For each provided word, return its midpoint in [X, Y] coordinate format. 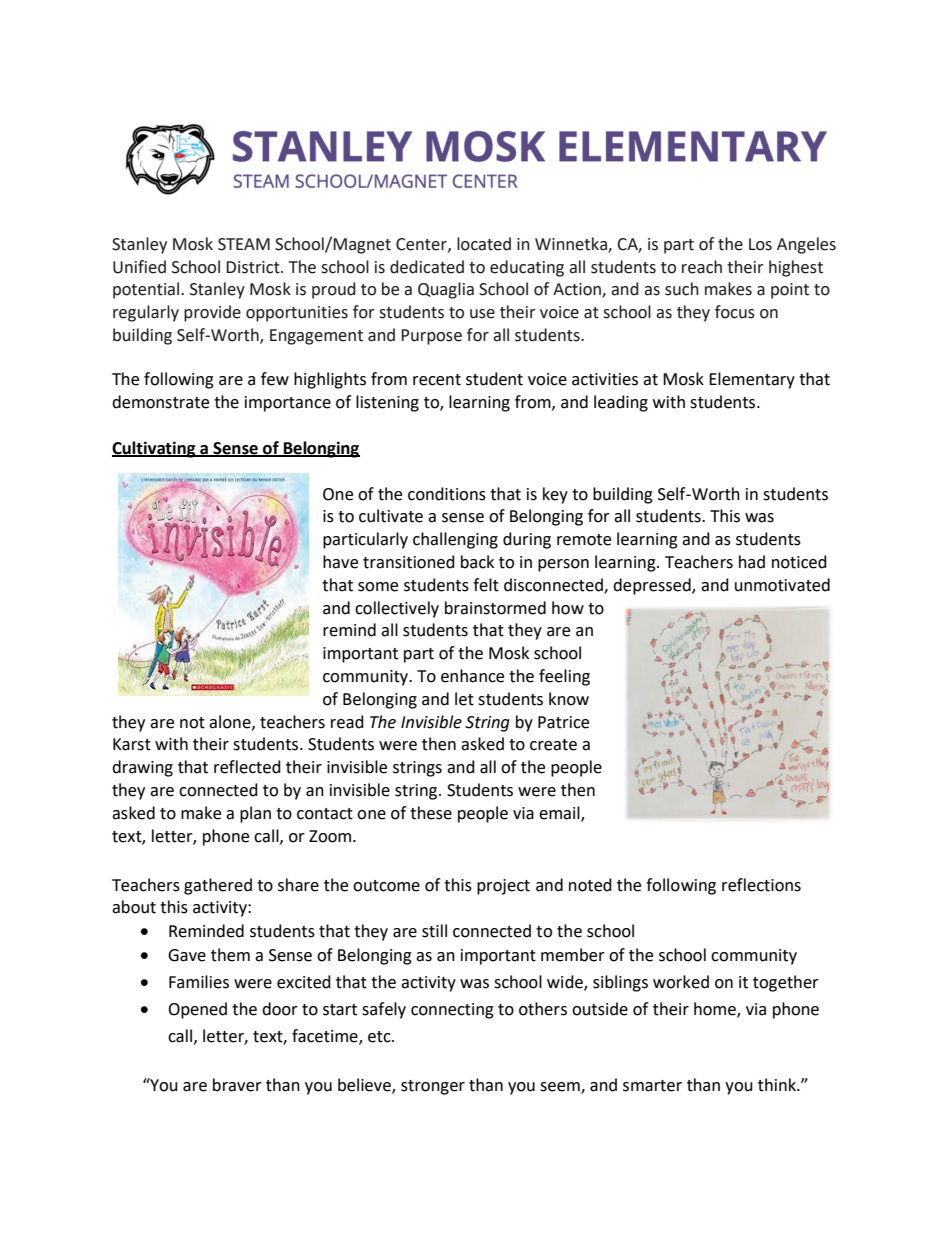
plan [255, 814]
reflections [761, 885]
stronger [433, 1087]
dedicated [427, 267]
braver [237, 1085]
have [340, 562]
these [431, 813]
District [254, 267]
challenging [455, 540]
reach [702, 267]
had [752, 562]
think [778, 1085]
